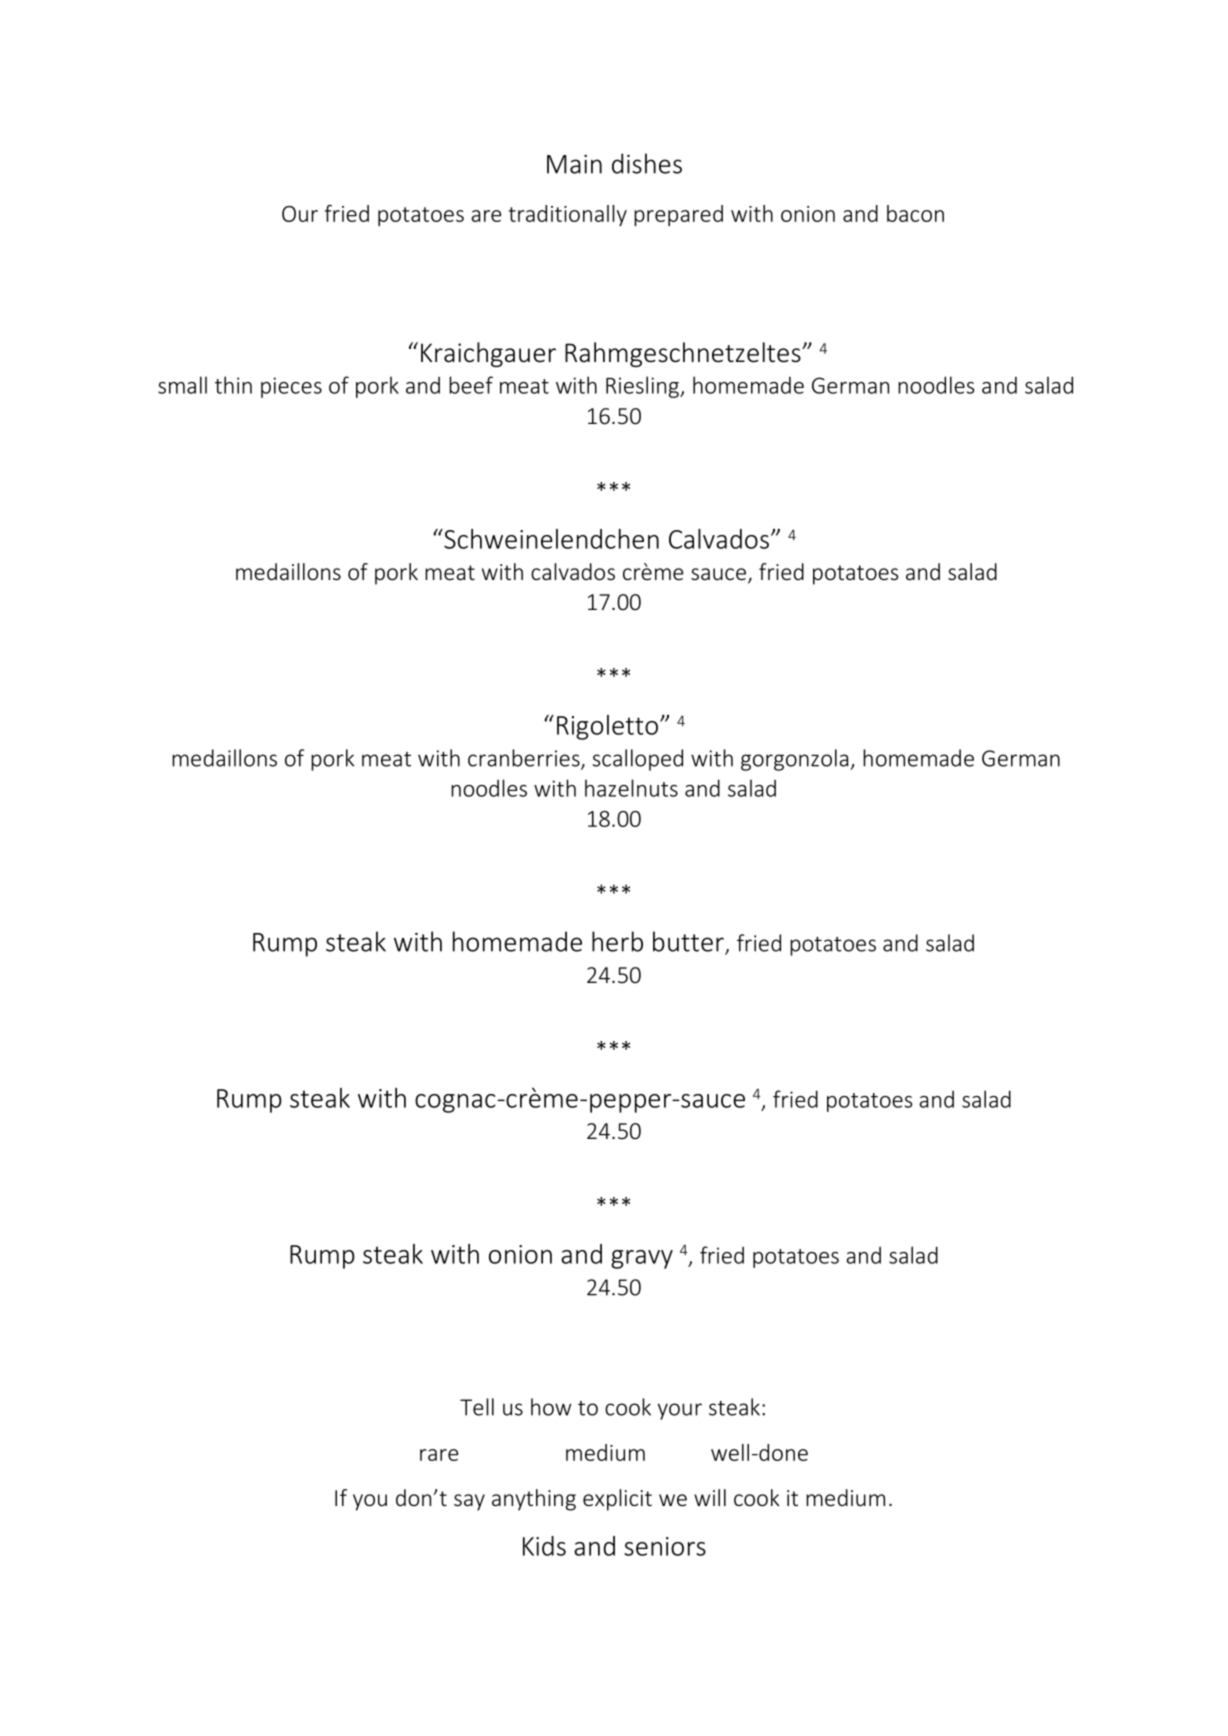 Image resolution: width=1228 pixels, height=1736 pixels. I want to click on will, so click(710, 1497).
